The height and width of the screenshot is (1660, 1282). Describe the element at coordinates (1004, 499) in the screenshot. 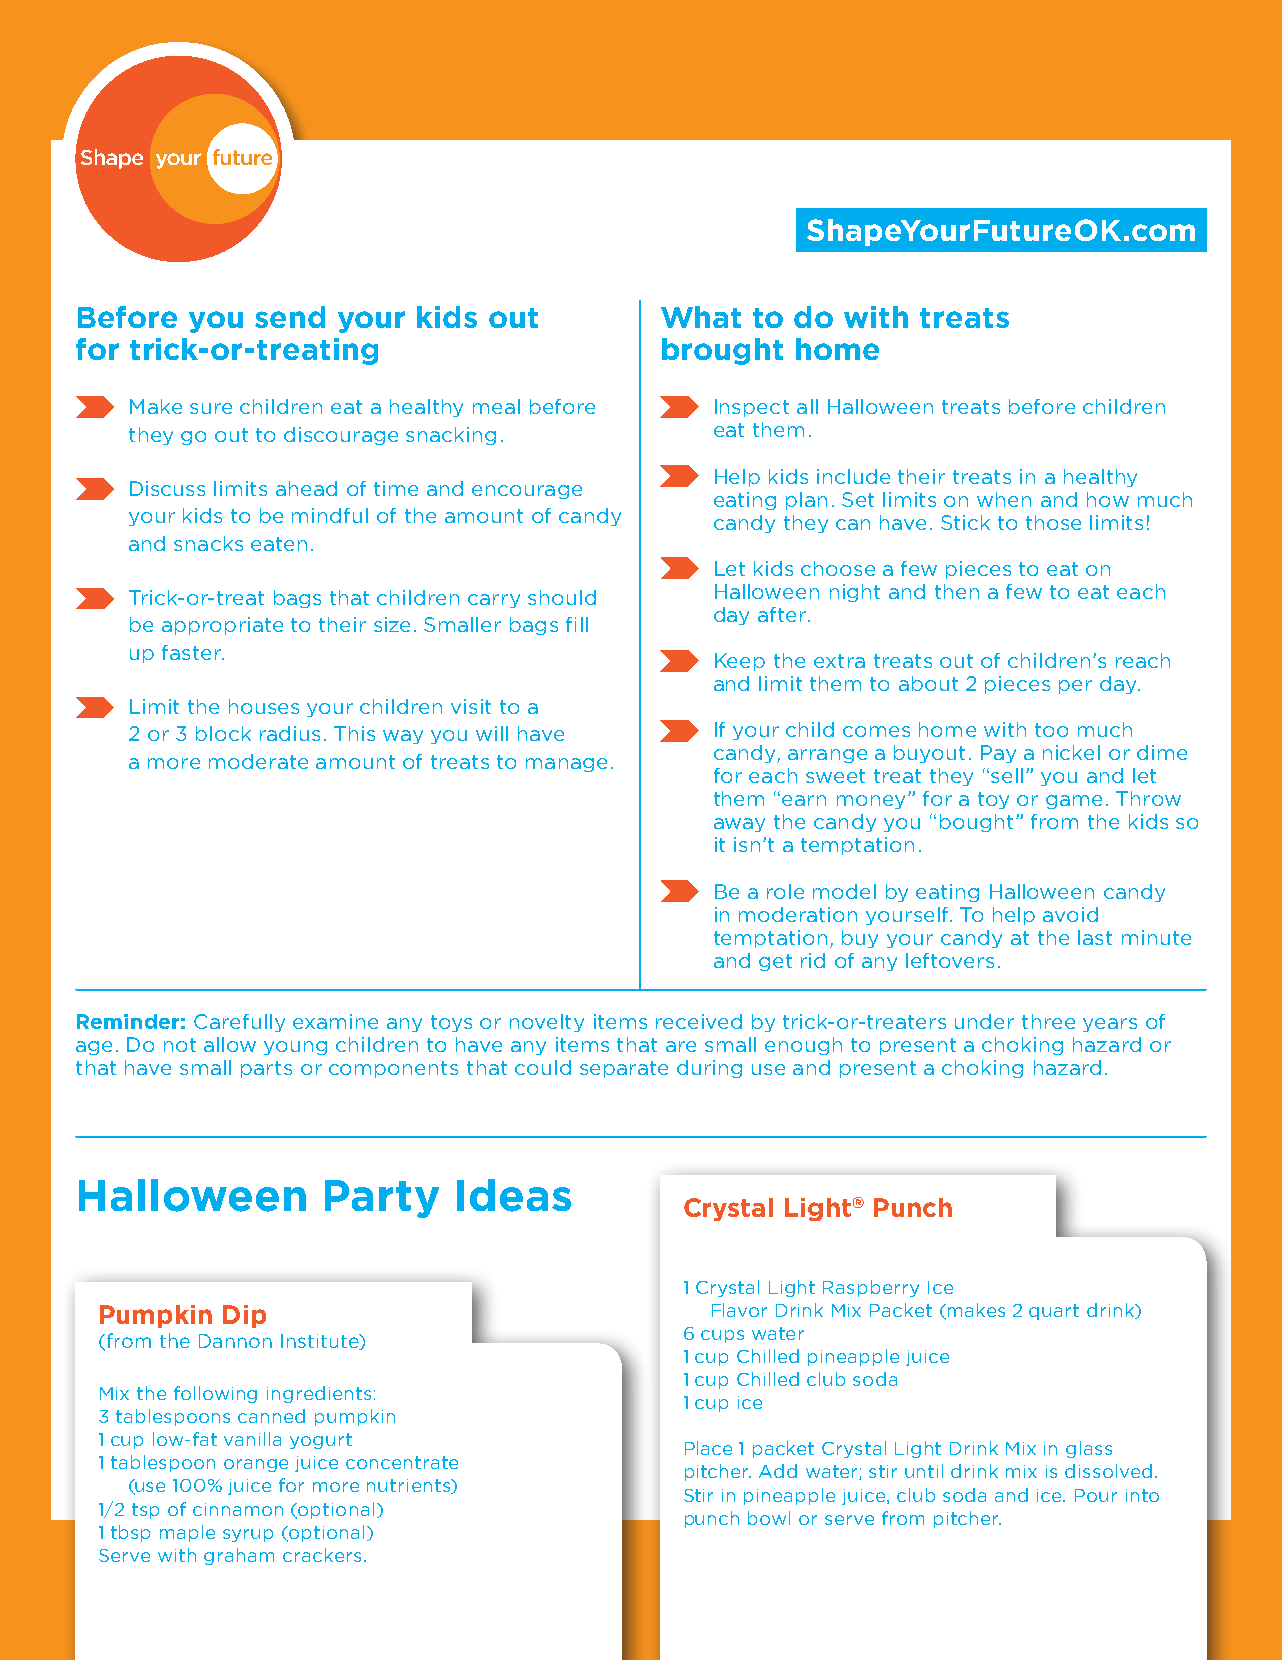

I see `when` at that location.
